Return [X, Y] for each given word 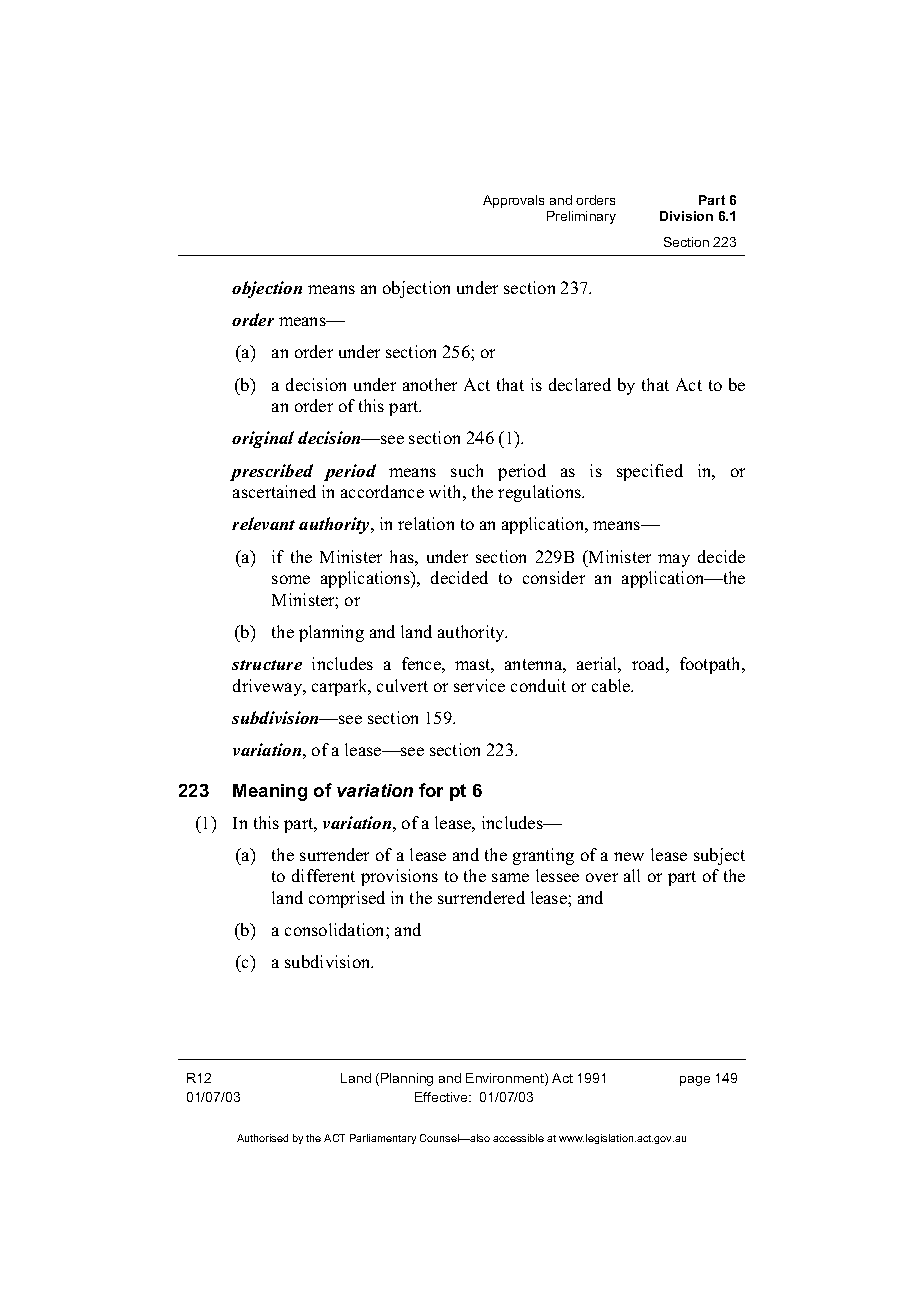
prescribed [271, 472]
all [632, 875]
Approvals [513, 201]
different [323, 875]
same [510, 877]
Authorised [262, 1138]
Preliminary [581, 217]
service [479, 685]
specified [650, 472]
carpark [341, 687]
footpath [712, 665]
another [430, 384]
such [467, 470]
